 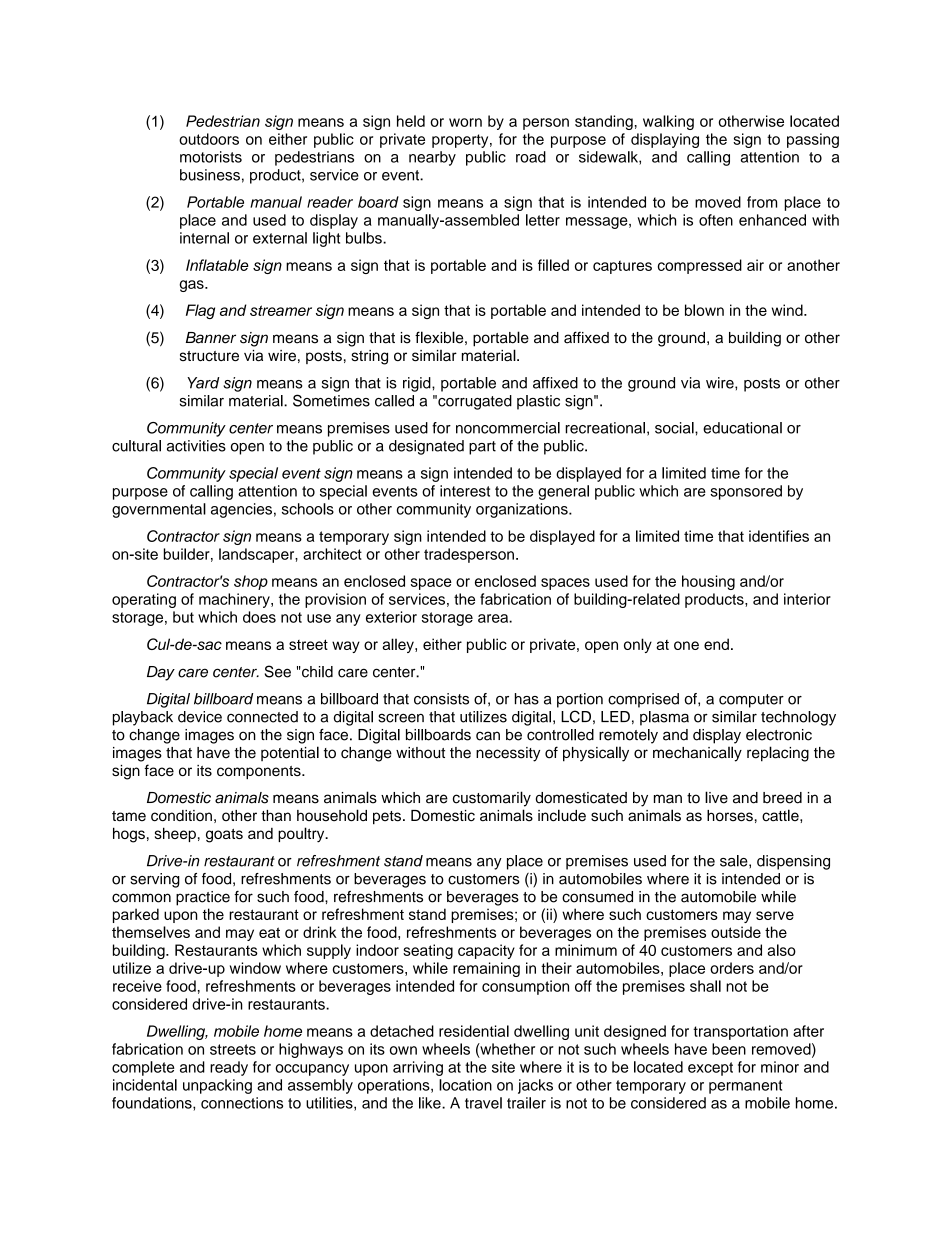 What do you see at coordinates (217, 1086) in the document?
I see `unpacking` at bounding box center [217, 1086].
